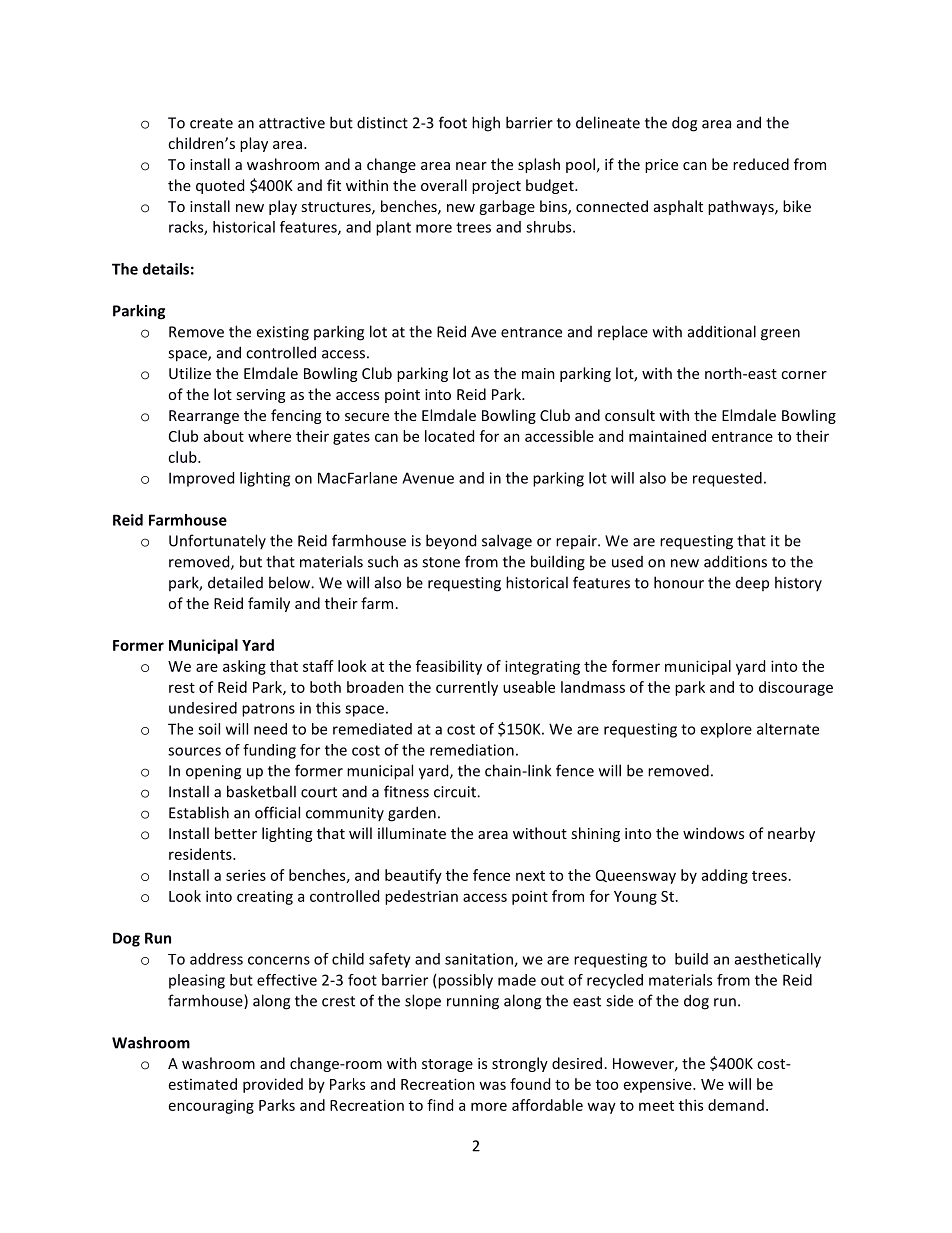  Describe the element at coordinates (752, 584) in the image. I see `deep` at that location.
